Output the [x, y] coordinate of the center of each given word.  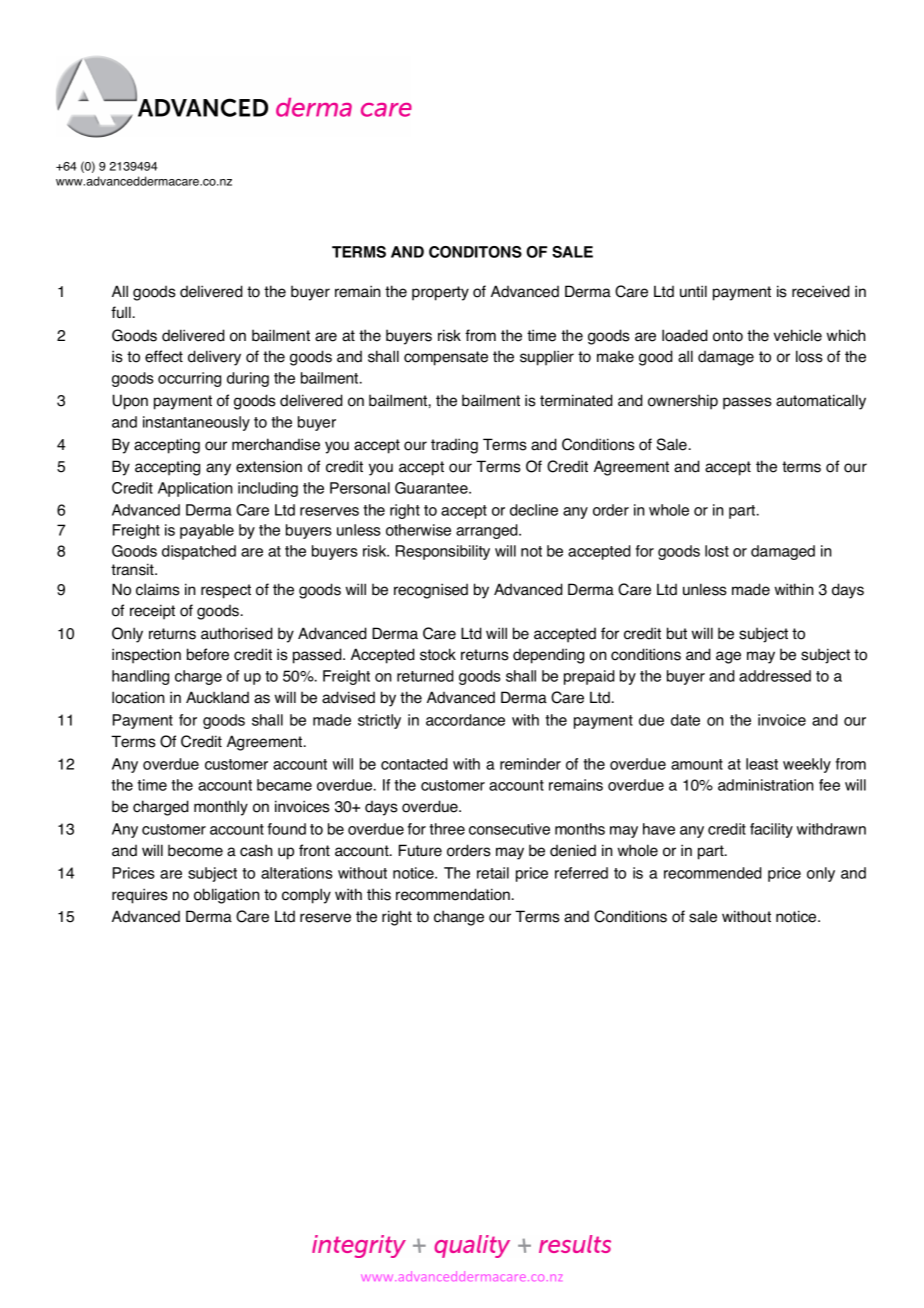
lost [717, 551]
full [121, 312]
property [440, 293]
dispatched [199, 552]
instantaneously [196, 423]
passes [747, 403]
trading [454, 446]
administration [765, 785]
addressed [775, 676]
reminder [530, 764]
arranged [488, 531]
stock [438, 654]
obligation [226, 896]
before [208, 654]
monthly [221, 808]
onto [728, 336]
